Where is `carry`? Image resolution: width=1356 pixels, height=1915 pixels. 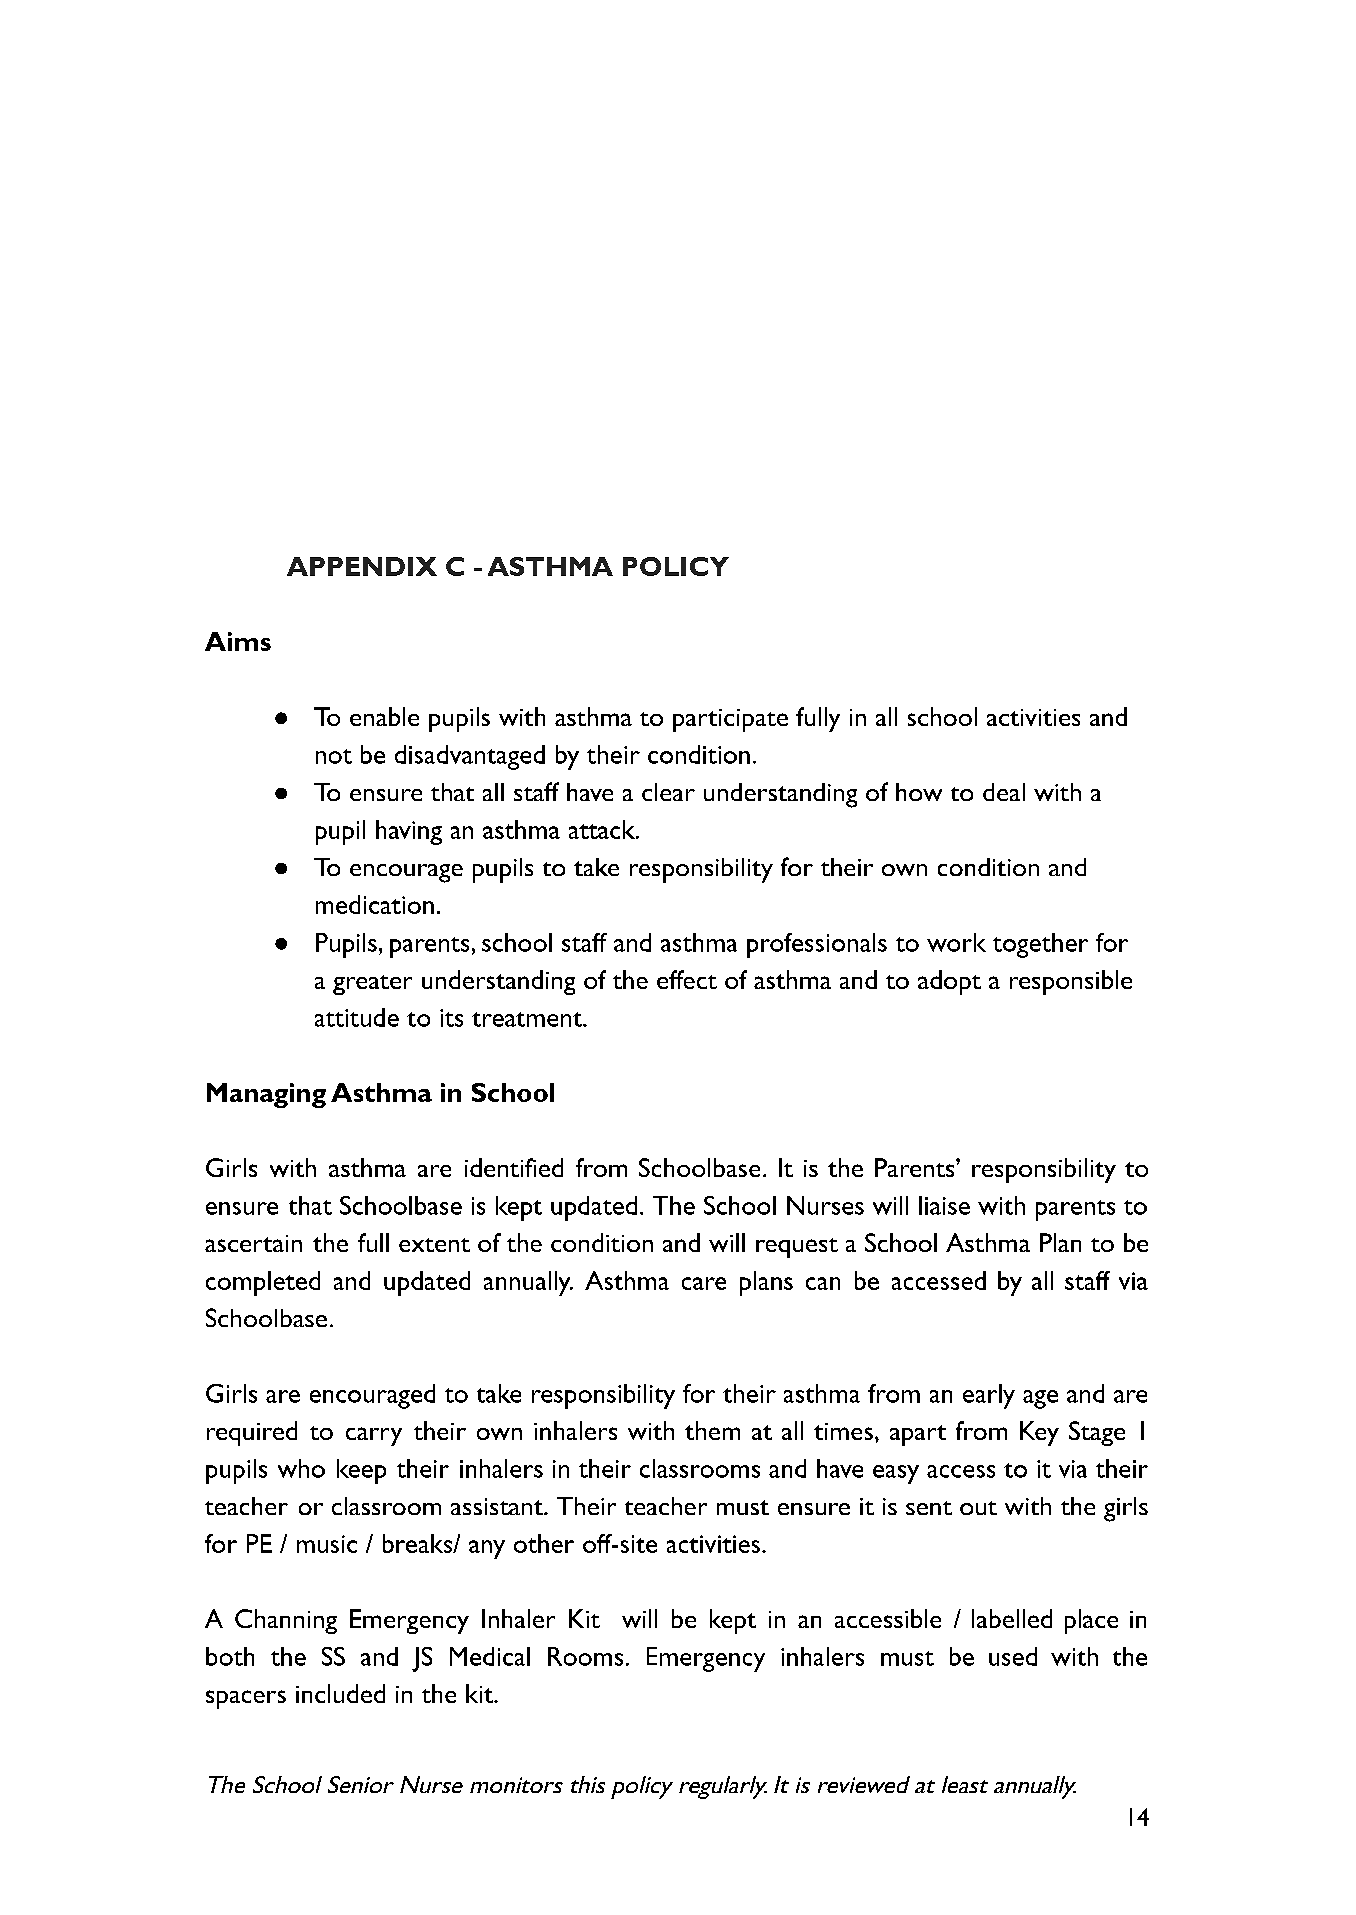 carry is located at coordinates (374, 1436).
